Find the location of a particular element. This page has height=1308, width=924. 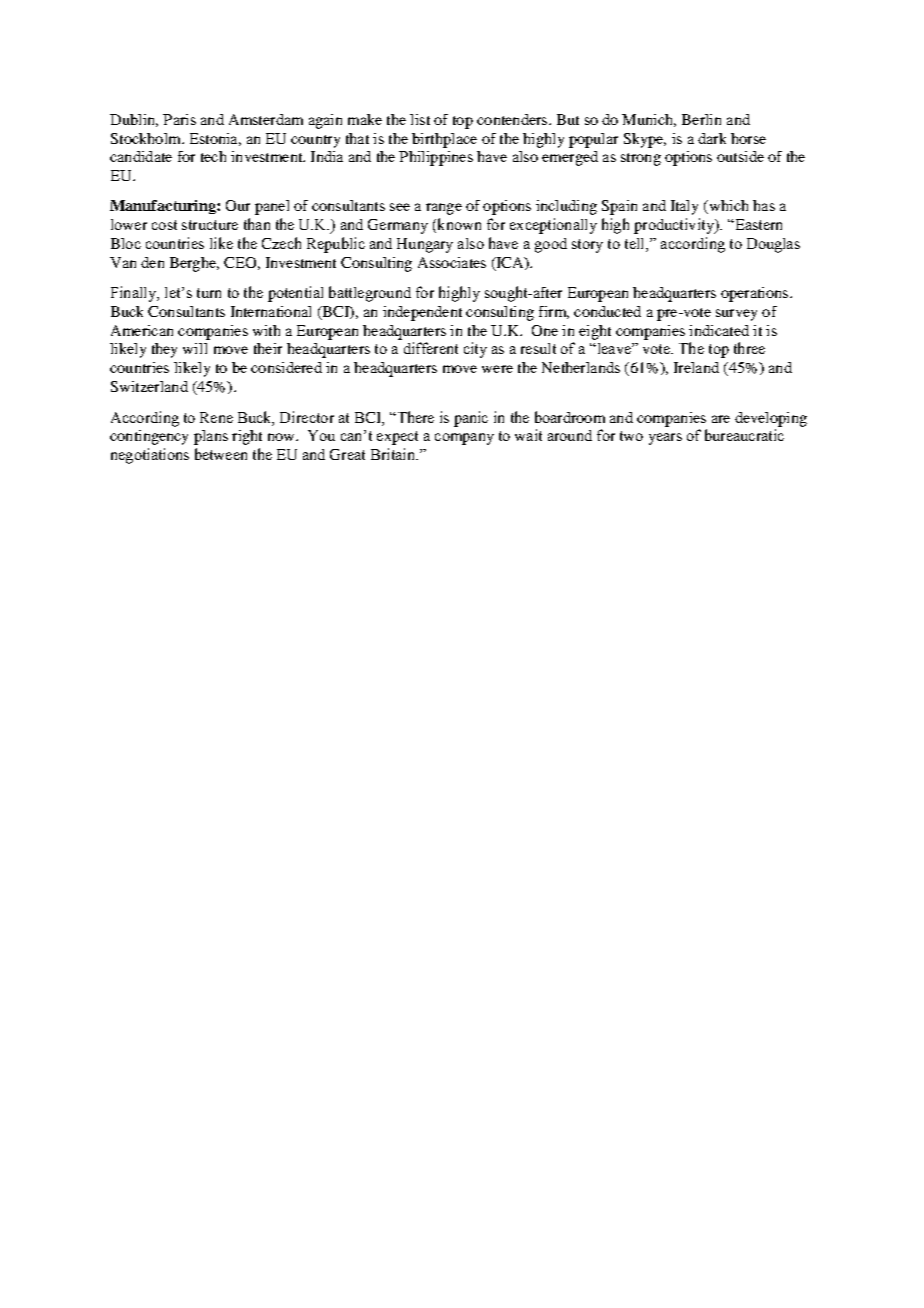

Paris is located at coordinates (179, 119).
